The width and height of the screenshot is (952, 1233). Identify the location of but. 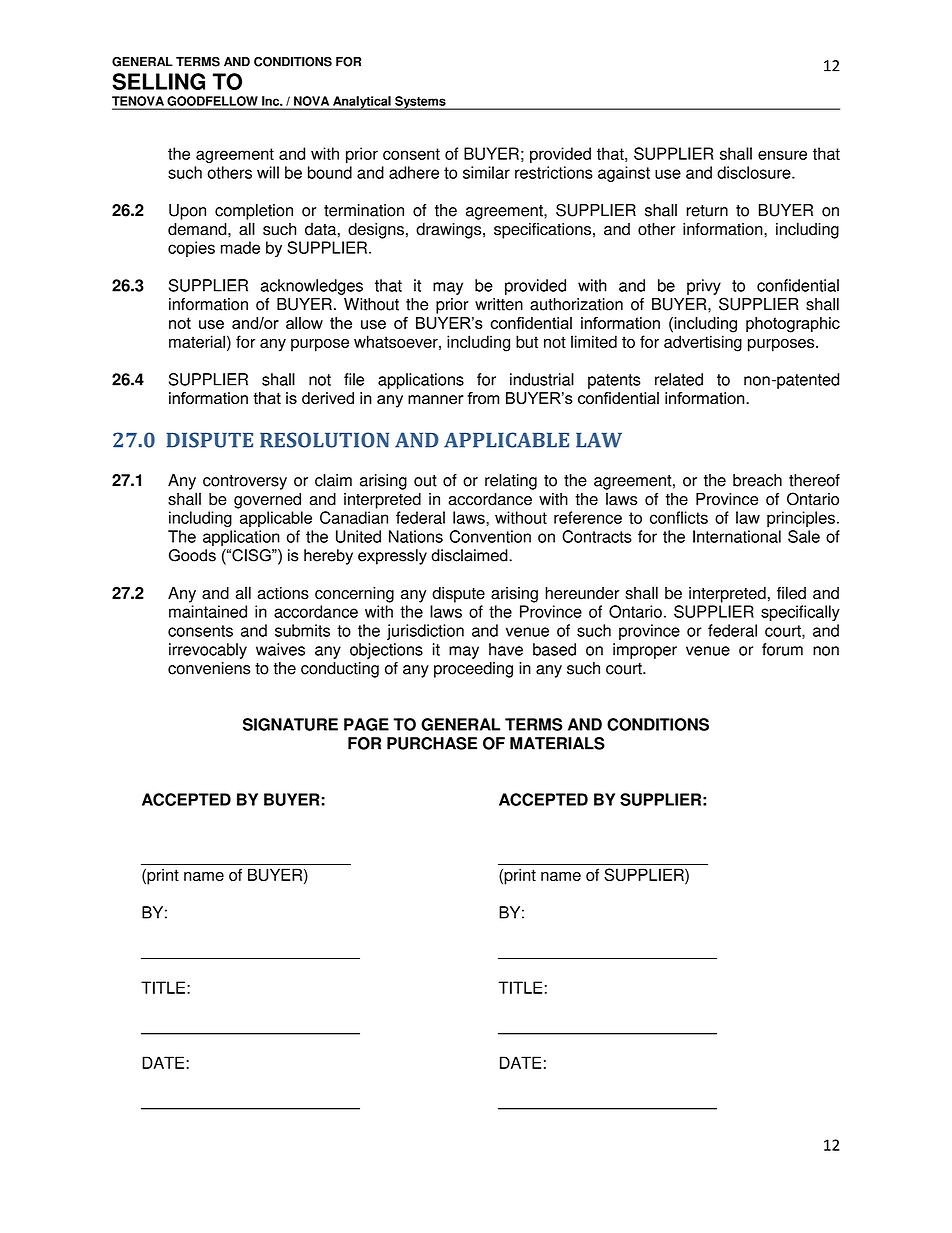
(527, 341).
